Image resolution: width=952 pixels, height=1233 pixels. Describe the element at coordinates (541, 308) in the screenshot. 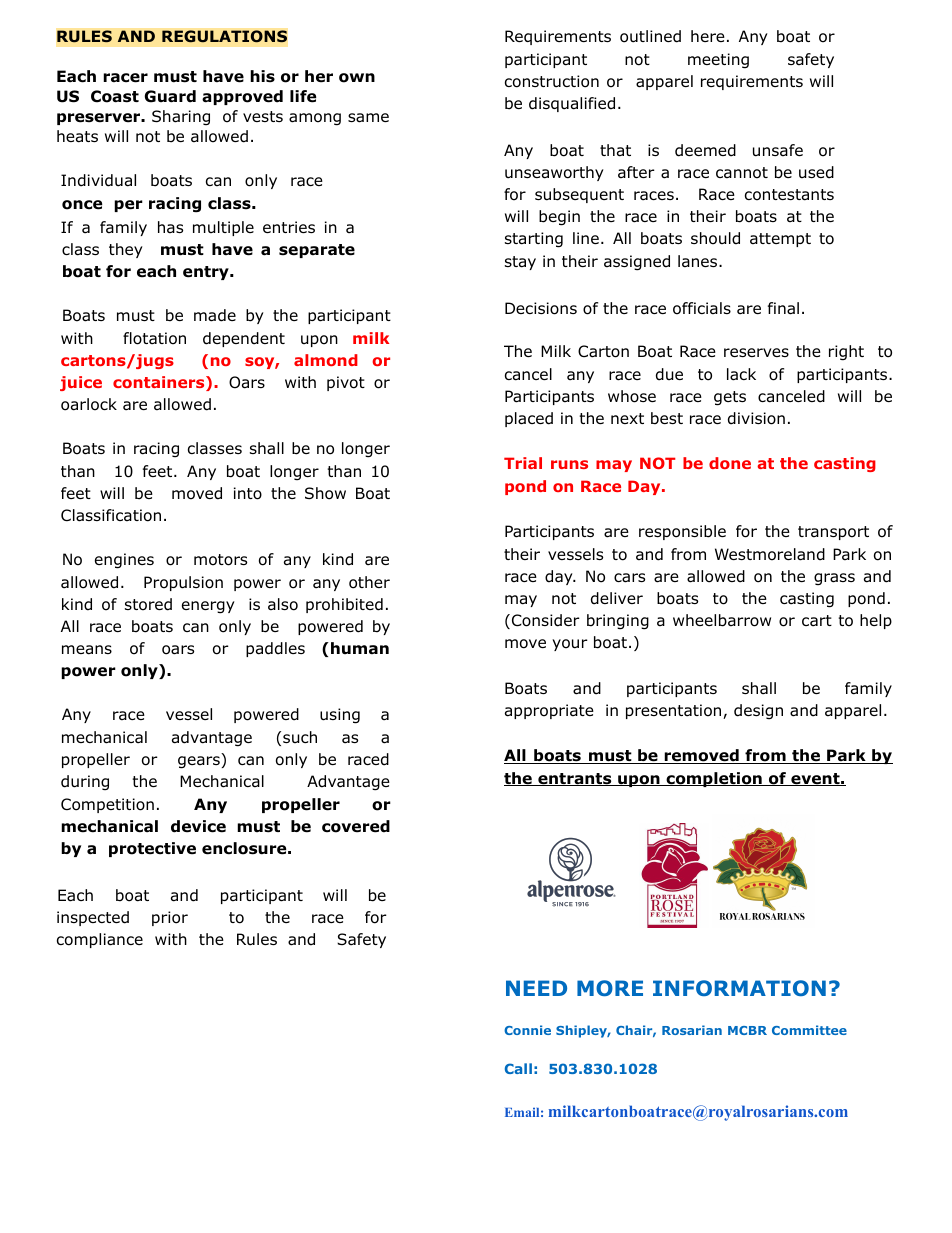

I see `Decisions` at that location.
